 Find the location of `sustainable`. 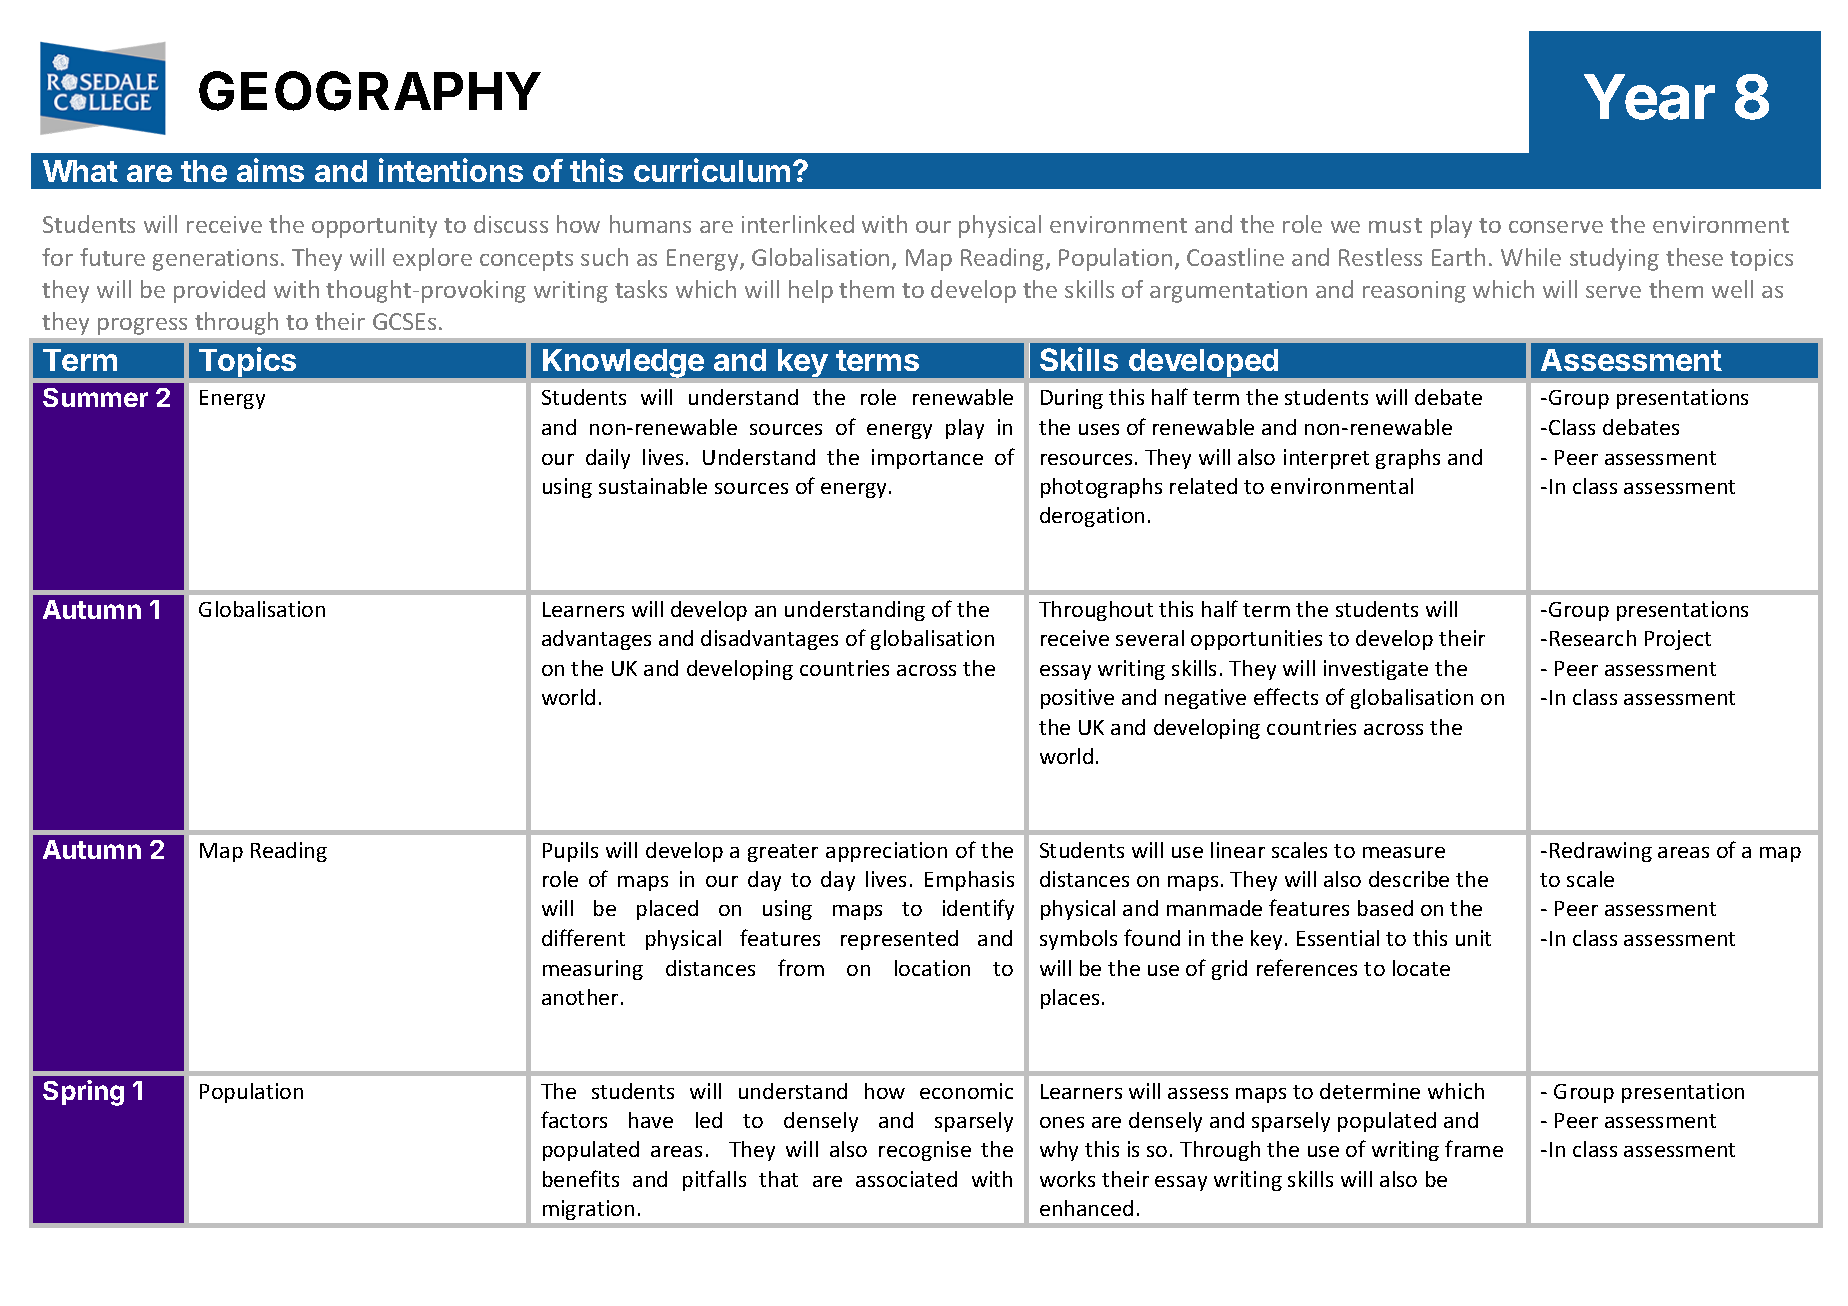

sustainable is located at coordinates (653, 486).
